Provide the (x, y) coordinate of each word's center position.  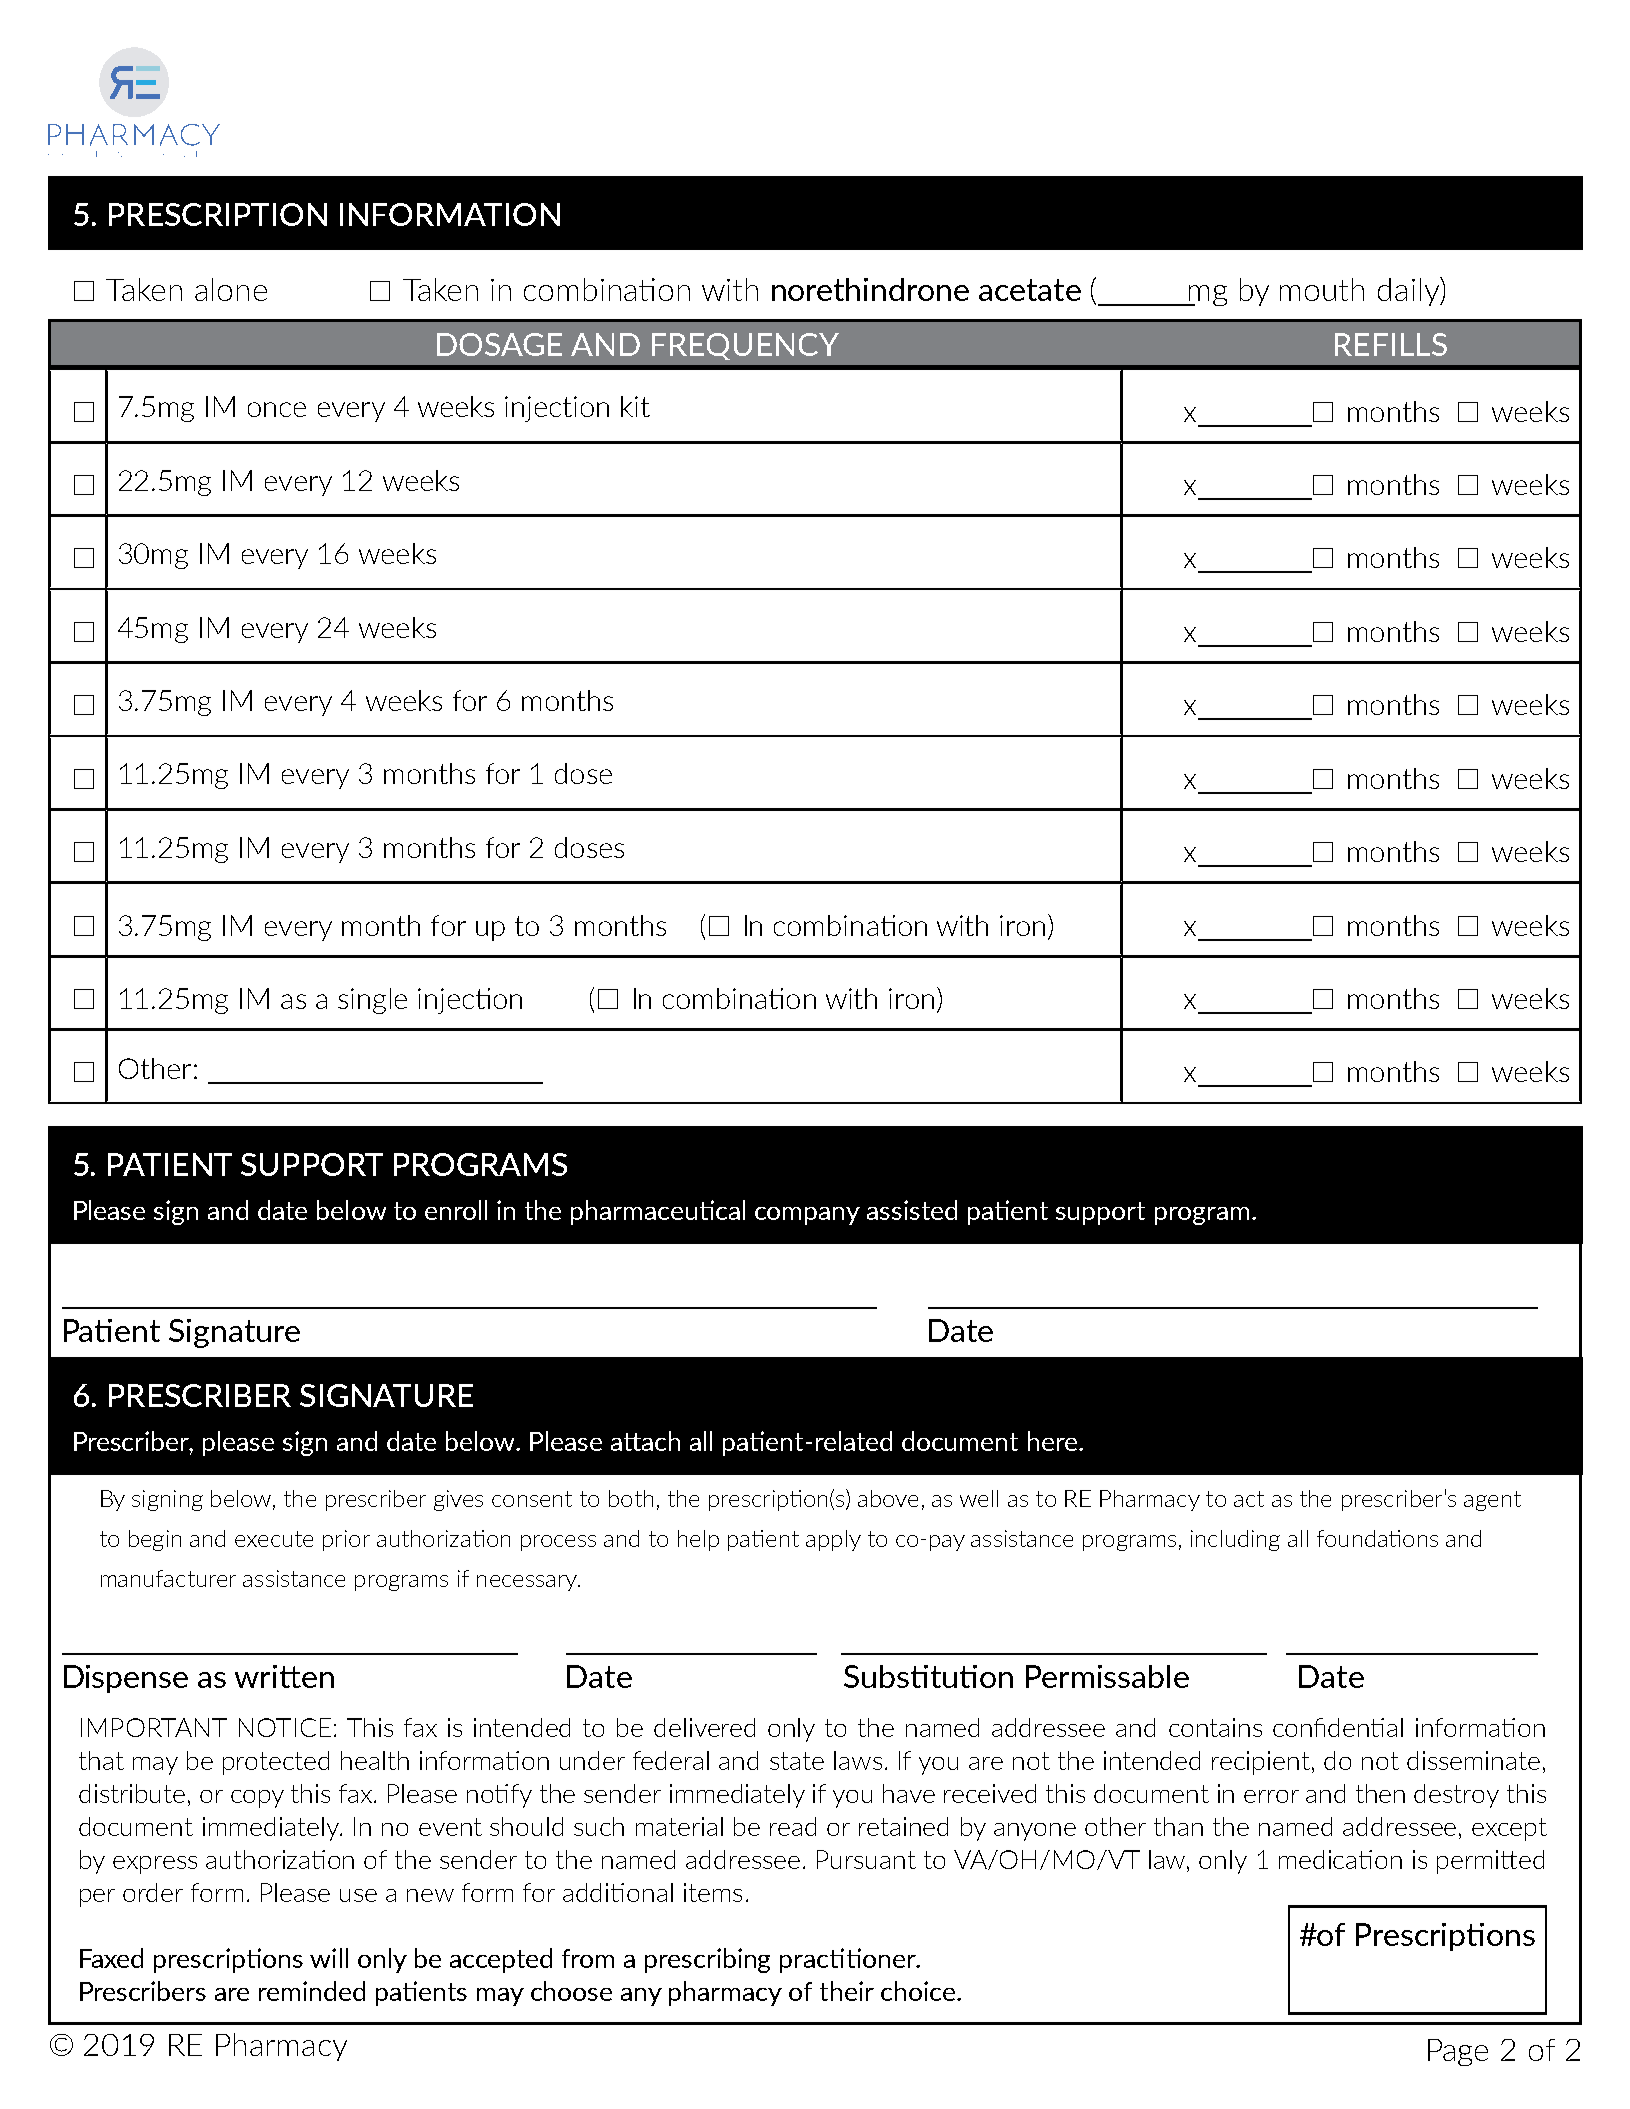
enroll (456, 1210)
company (807, 1216)
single (372, 1001)
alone (231, 289)
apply (833, 1540)
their (847, 1991)
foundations (1377, 1538)
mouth (1322, 289)
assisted (912, 1210)
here (1054, 1441)
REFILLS (1391, 344)
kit (635, 406)
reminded (312, 1991)
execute (274, 1539)
